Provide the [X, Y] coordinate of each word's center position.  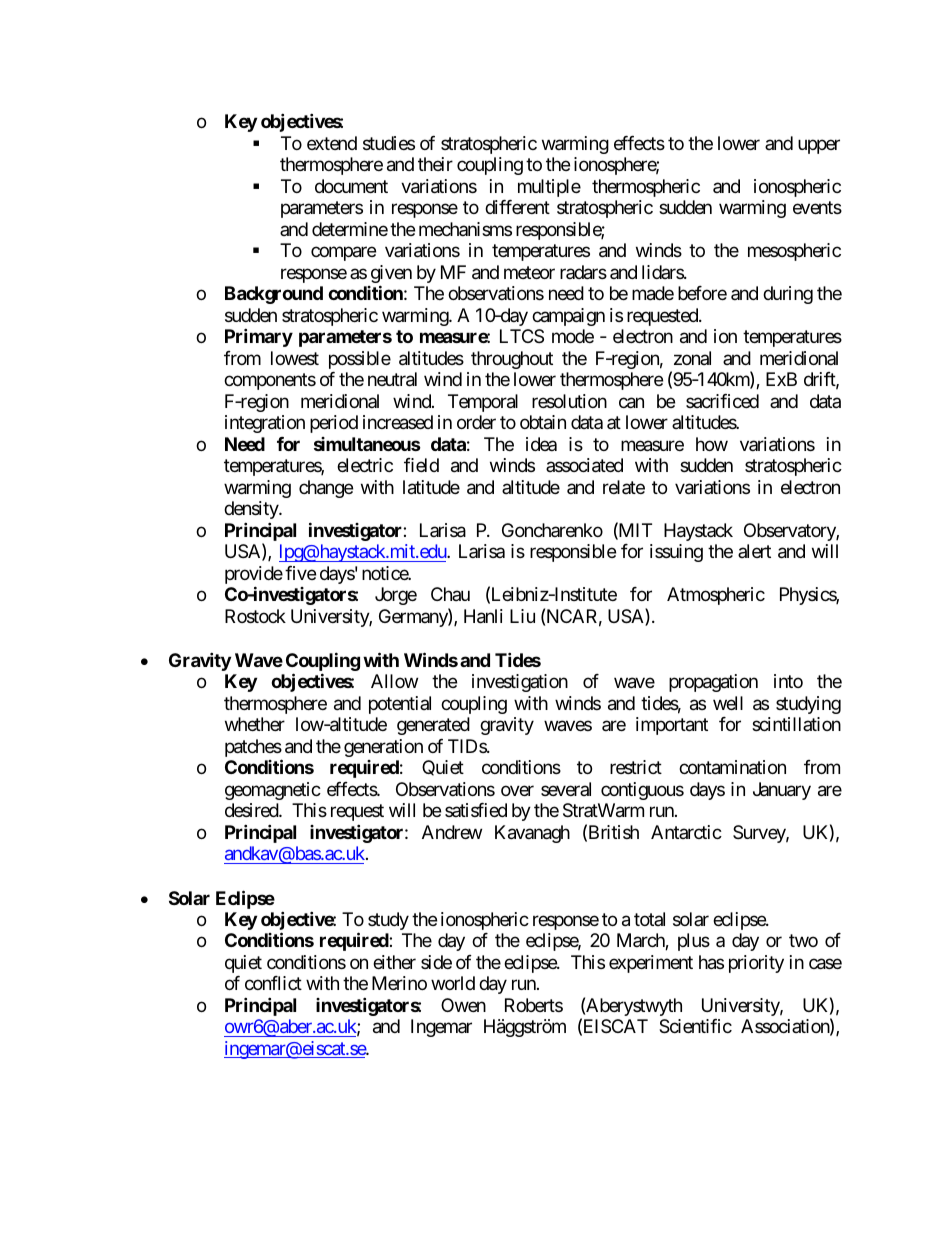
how [712, 444]
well [728, 703]
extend [332, 143]
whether [255, 724]
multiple [549, 188]
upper [819, 146]
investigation [520, 683]
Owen [463, 1005]
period [334, 424]
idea [541, 444]
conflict [273, 983]
